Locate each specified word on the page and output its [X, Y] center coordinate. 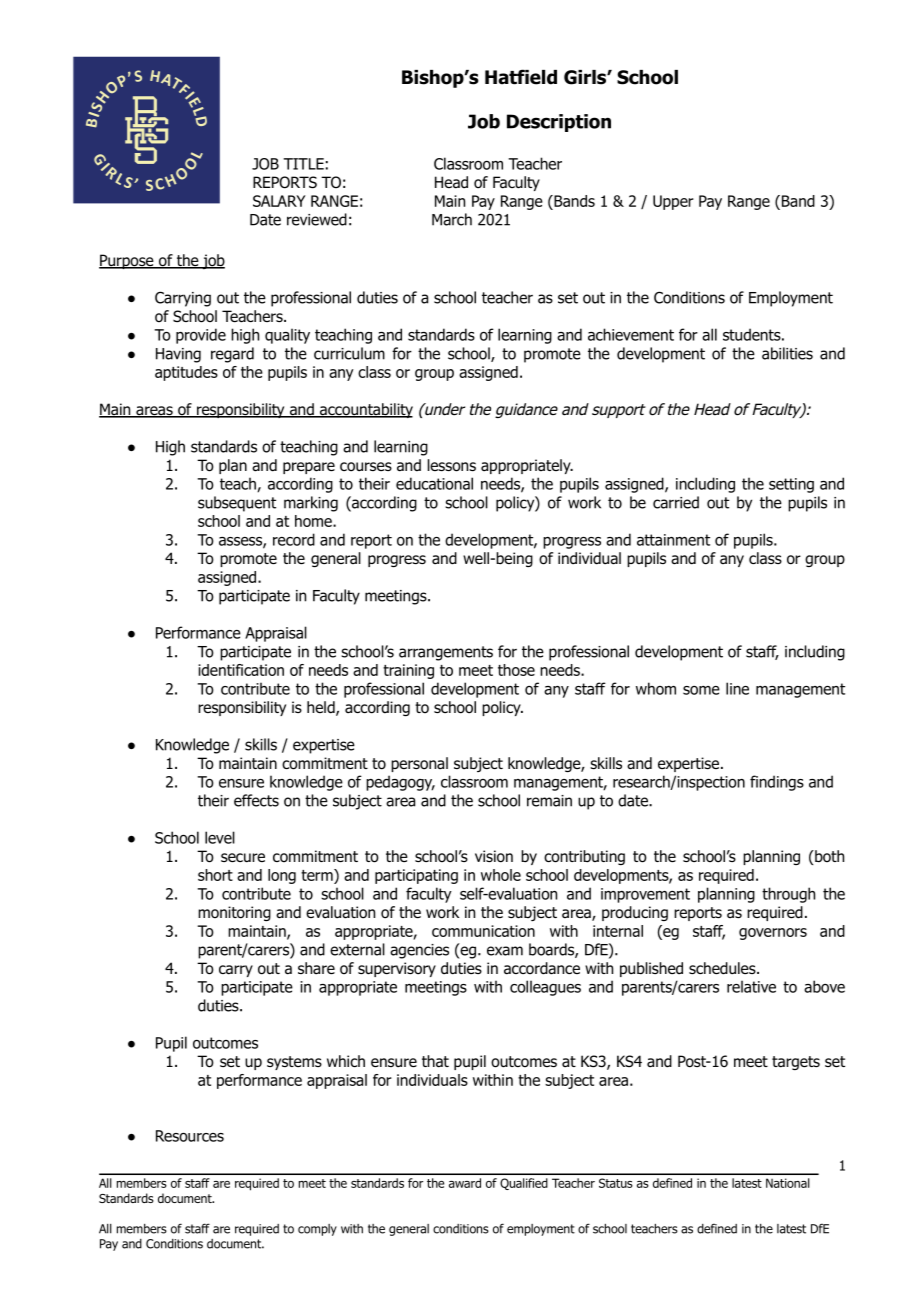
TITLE [303, 164]
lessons [452, 465]
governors [773, 934]
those [516, 670]
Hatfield [521, 77]
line [737, 688]
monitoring [234, 913]
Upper [673, 202]
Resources [190, 1136]
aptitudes [186, 373]
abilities [787, 353]
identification [241, 670]
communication [483, 931]
